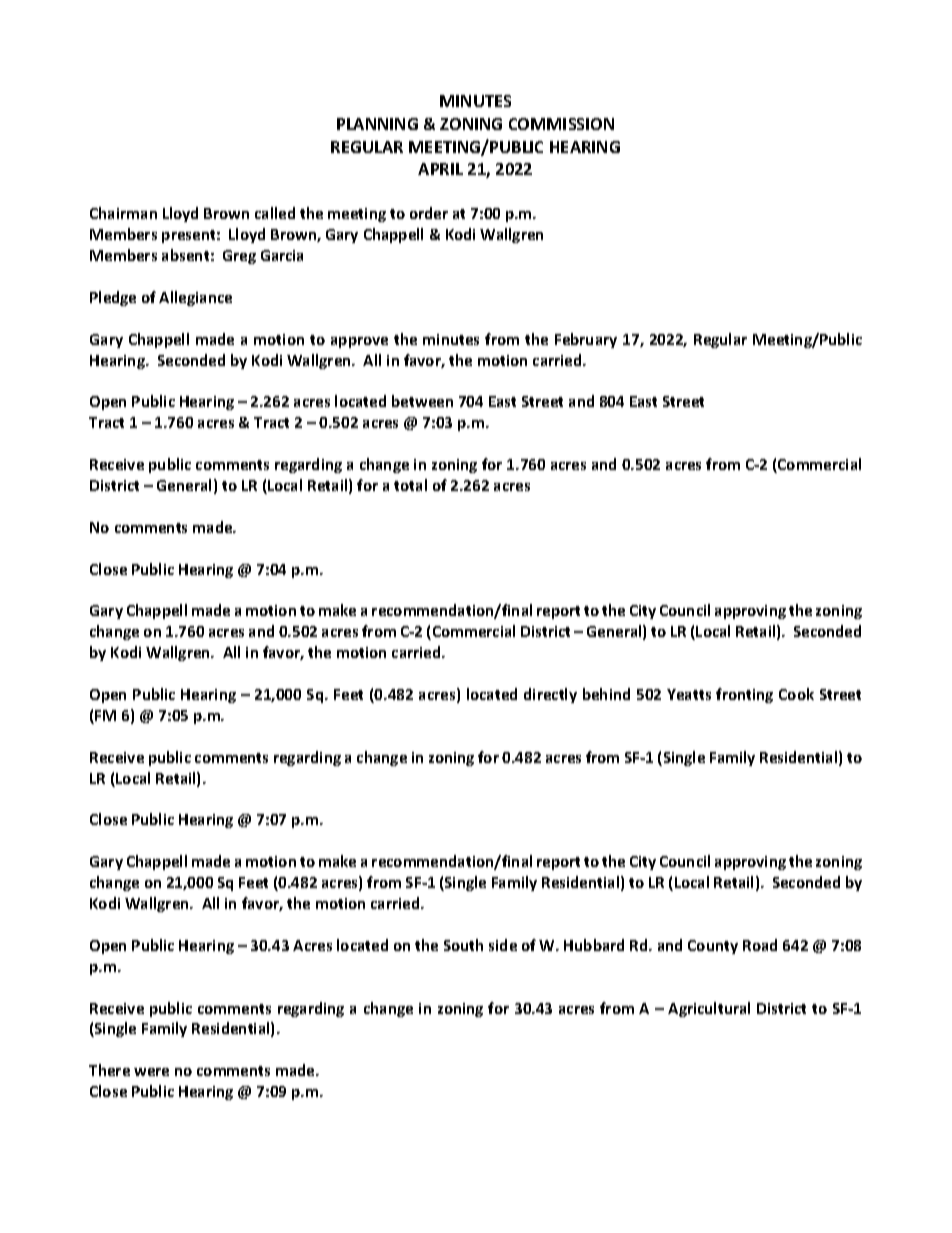 The image size is (952, 1233). I want to click on Allegiance, so click(195, 298).
